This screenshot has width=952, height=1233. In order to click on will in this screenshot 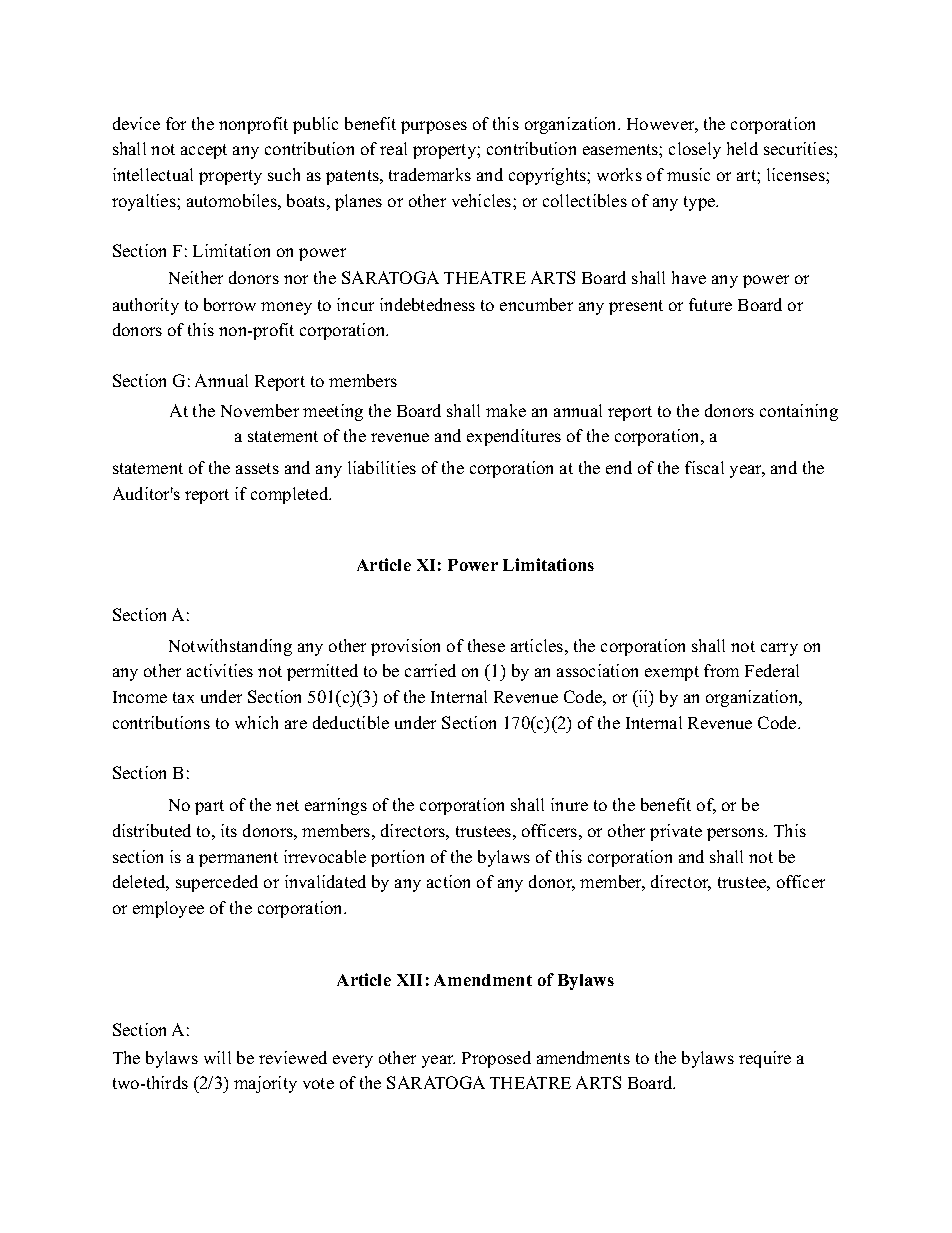, I will do `click(217, 1057)`.
